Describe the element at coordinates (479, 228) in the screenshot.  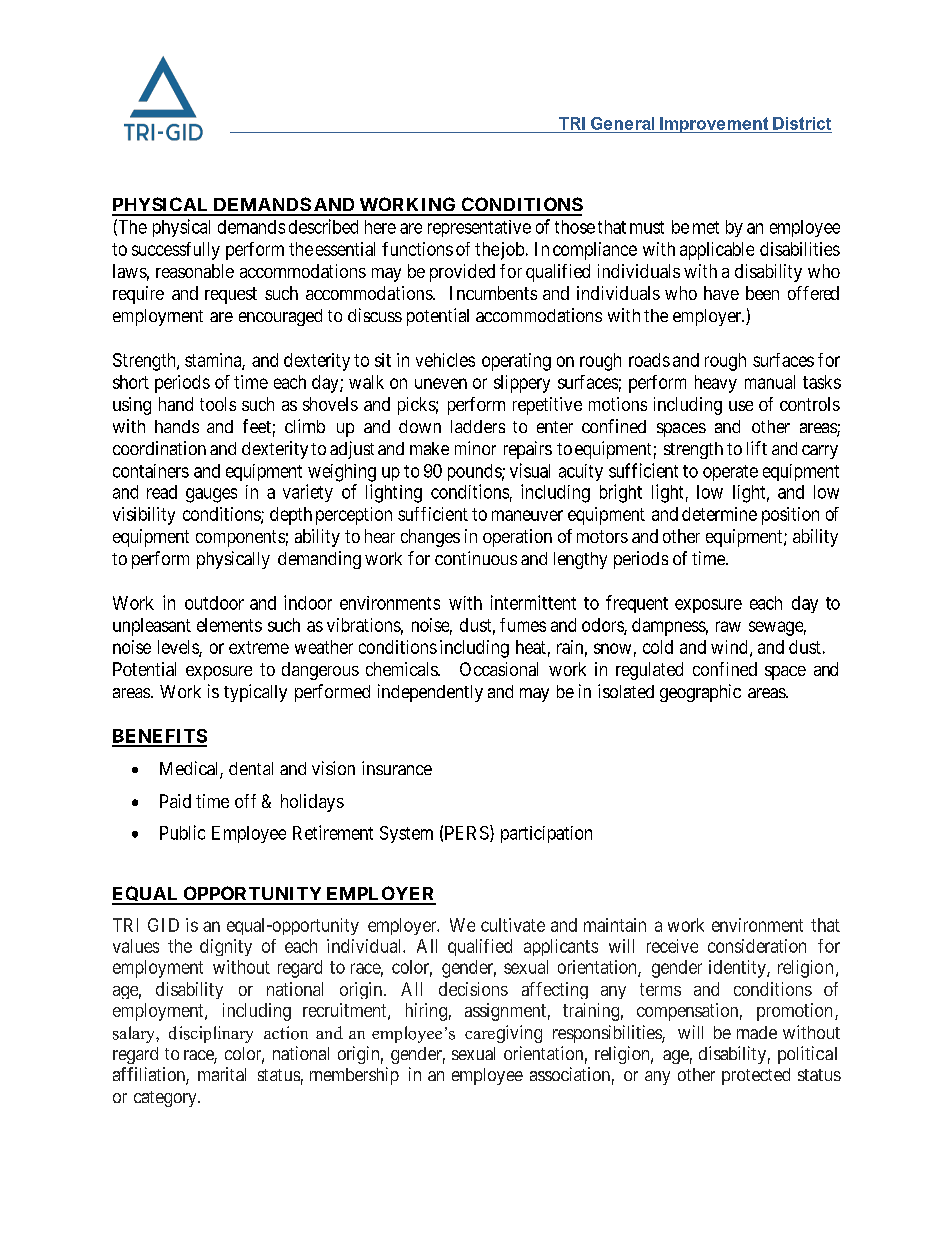
I see `representative` at that location.
